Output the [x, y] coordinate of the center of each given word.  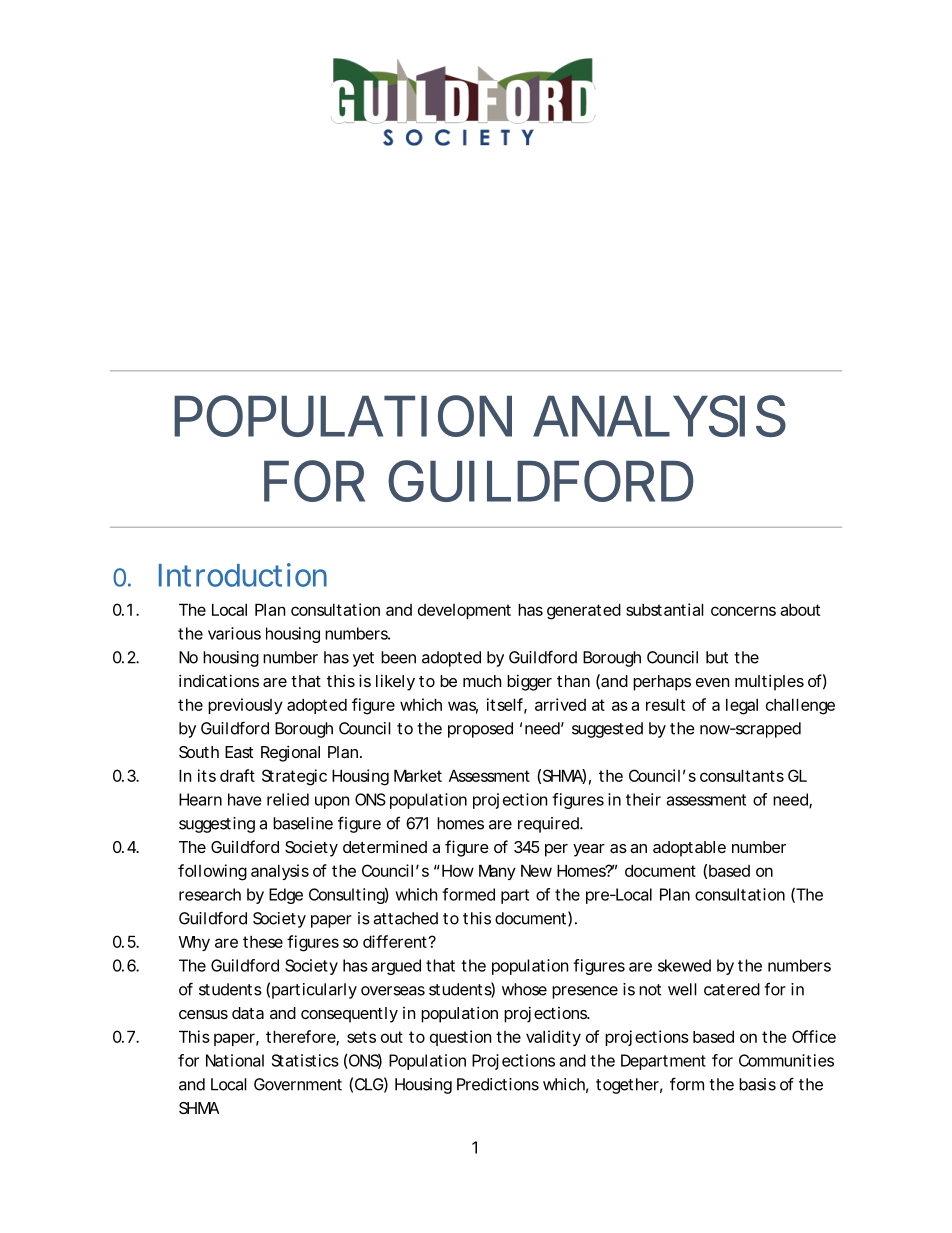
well [682, 989]
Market [418, 775]
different [395, 941]
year [589, 850]
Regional [290, 753]
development [464, 611]
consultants [742, 775]
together [627, 1086]
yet [363, 659]
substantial [665, 609]
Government [298, 1084]
